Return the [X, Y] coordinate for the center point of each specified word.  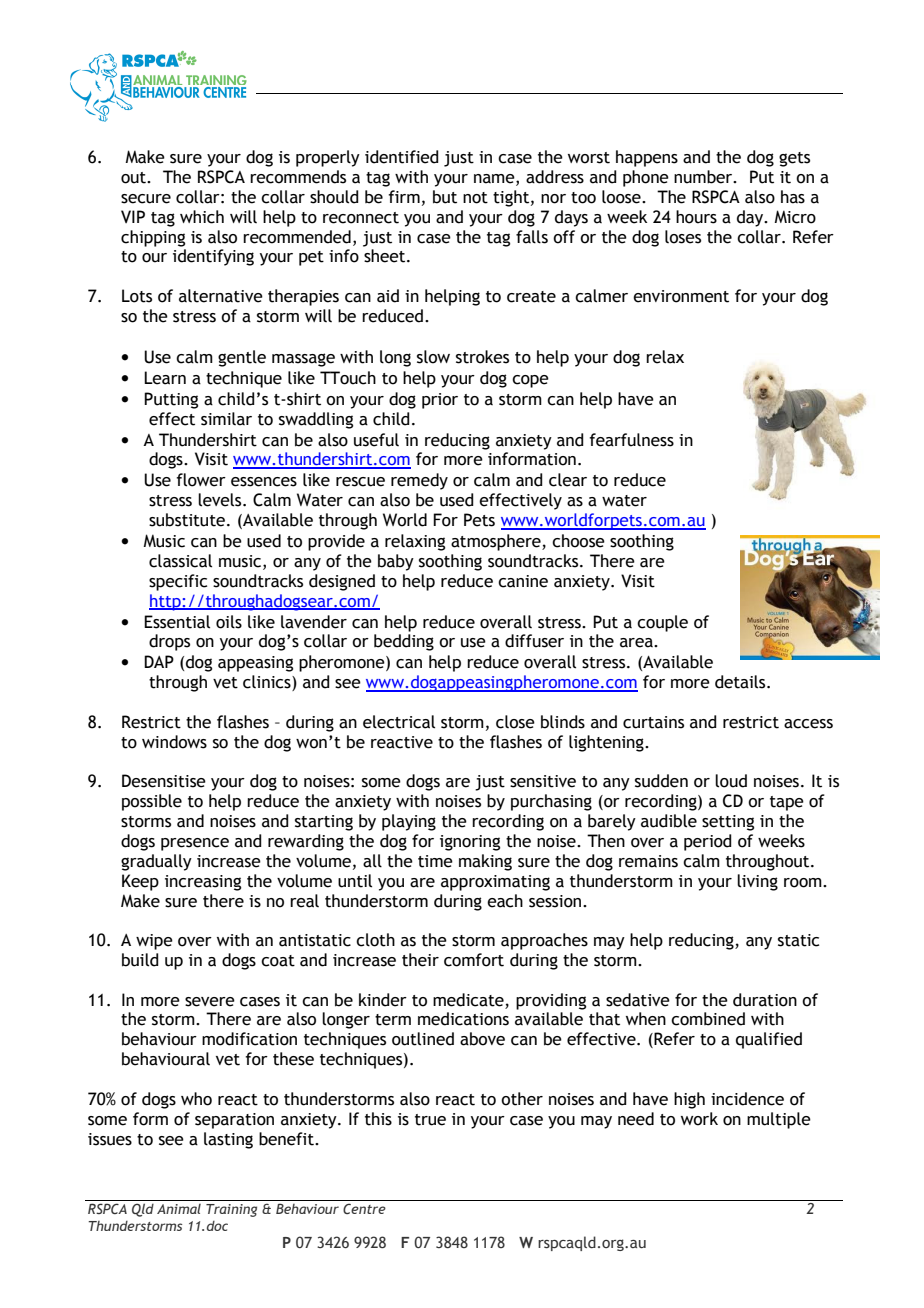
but [445, 197]
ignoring [470, 843]
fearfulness [631, 440]
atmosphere [497, 542]
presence [195, 844]
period [708, 842]
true [430, 1120]
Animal [179, 1209]
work [699, 1119]
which [202, 217]
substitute [187, 520]
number [704, 177]
